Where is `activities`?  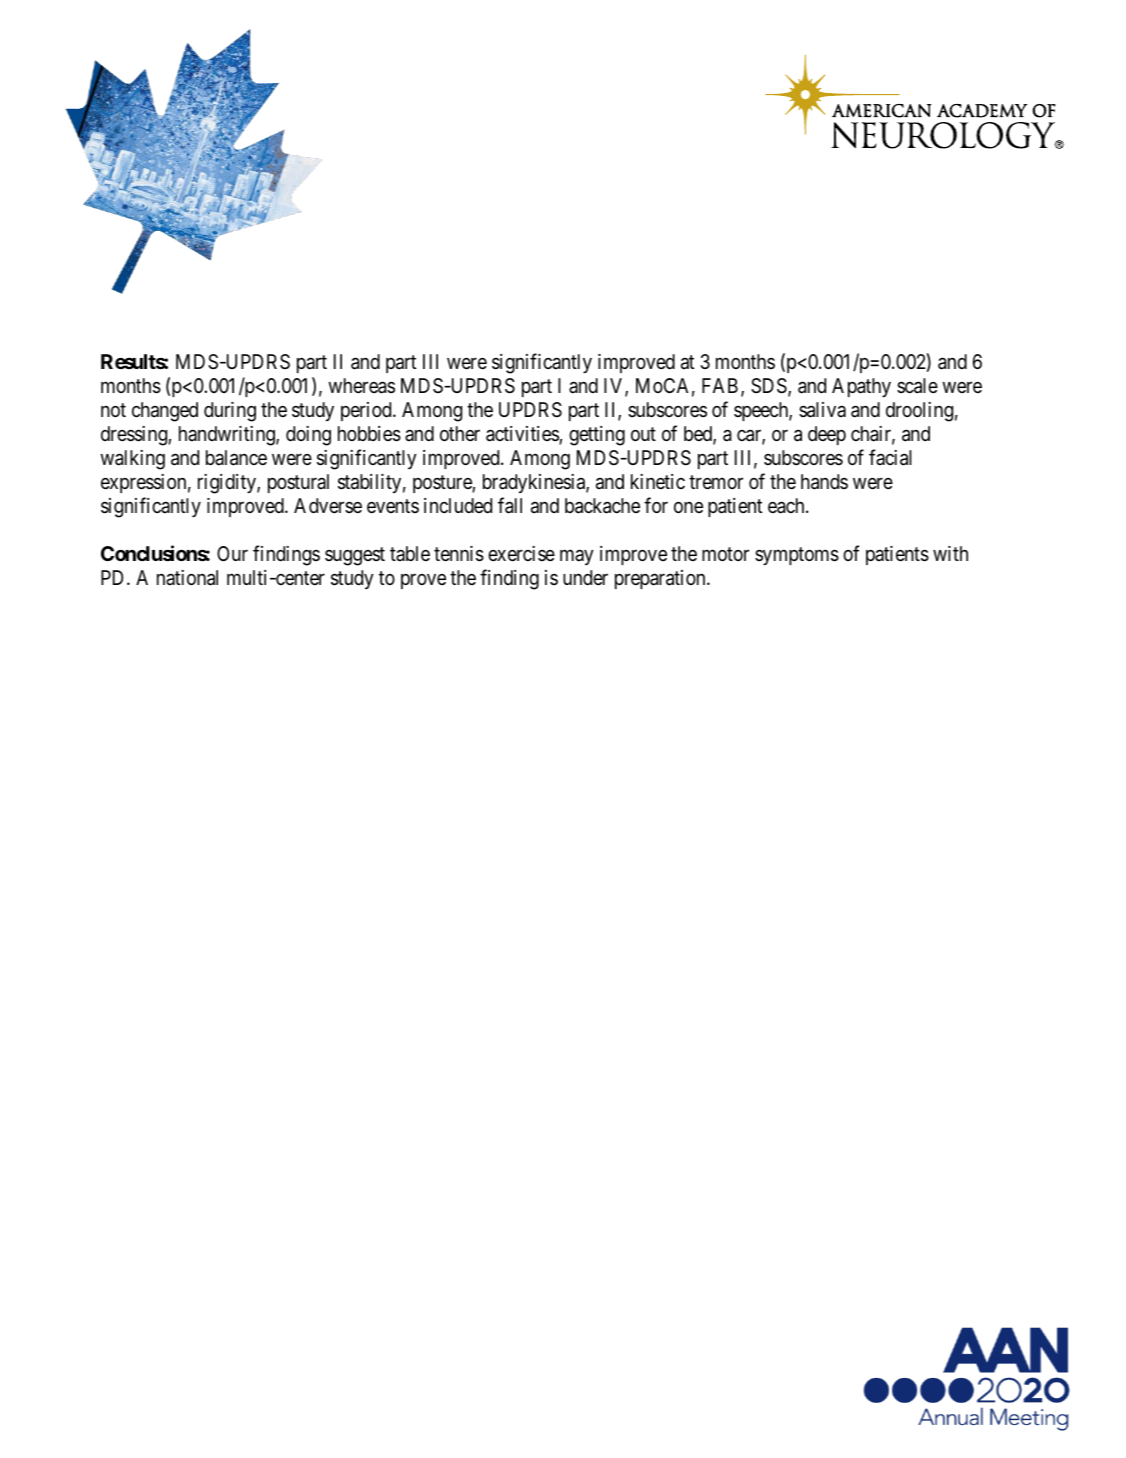 activities is located at coordinates (523, 435).
